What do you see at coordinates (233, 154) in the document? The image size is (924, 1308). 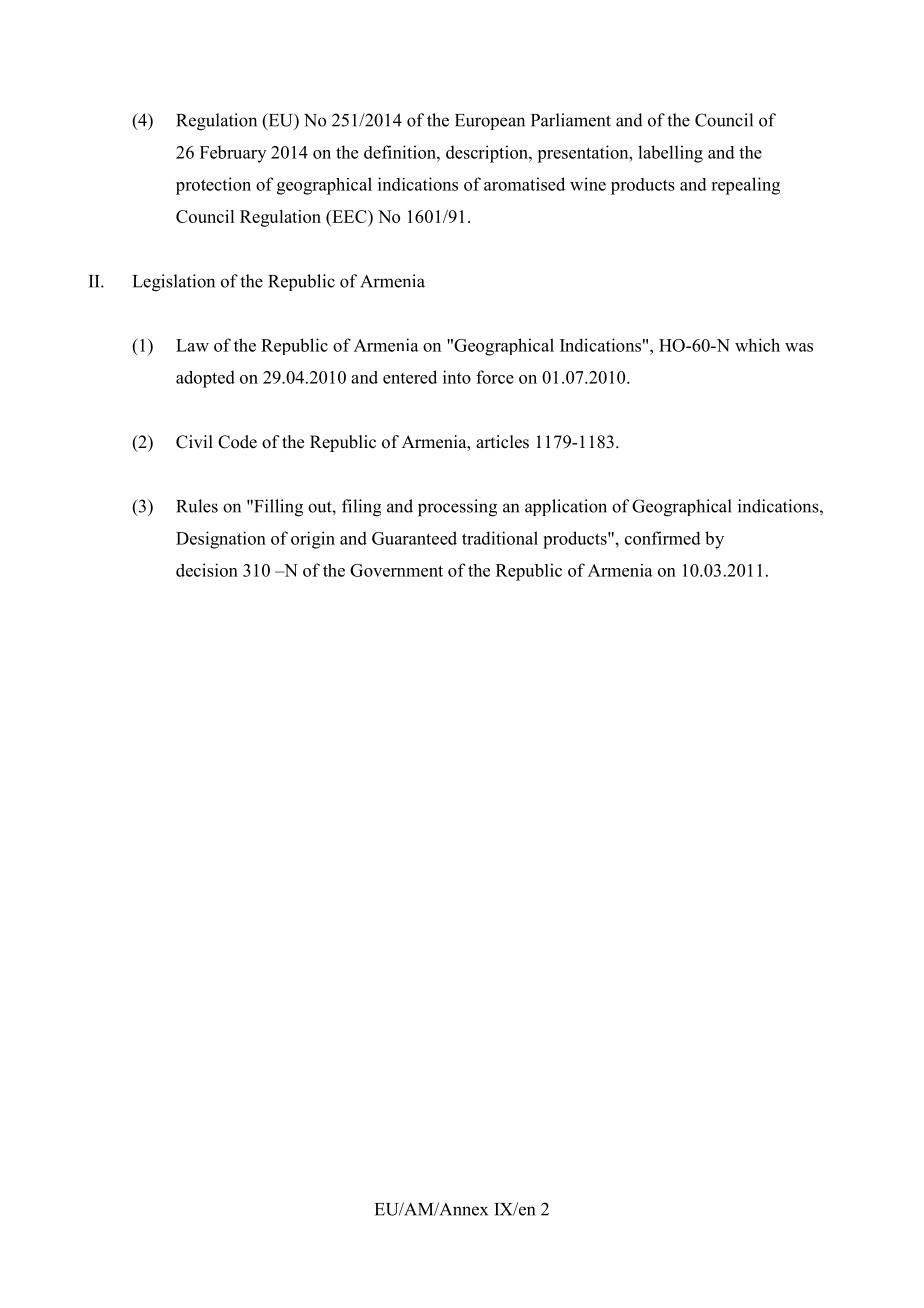 I see `February` at bounding box center [233, 154].
